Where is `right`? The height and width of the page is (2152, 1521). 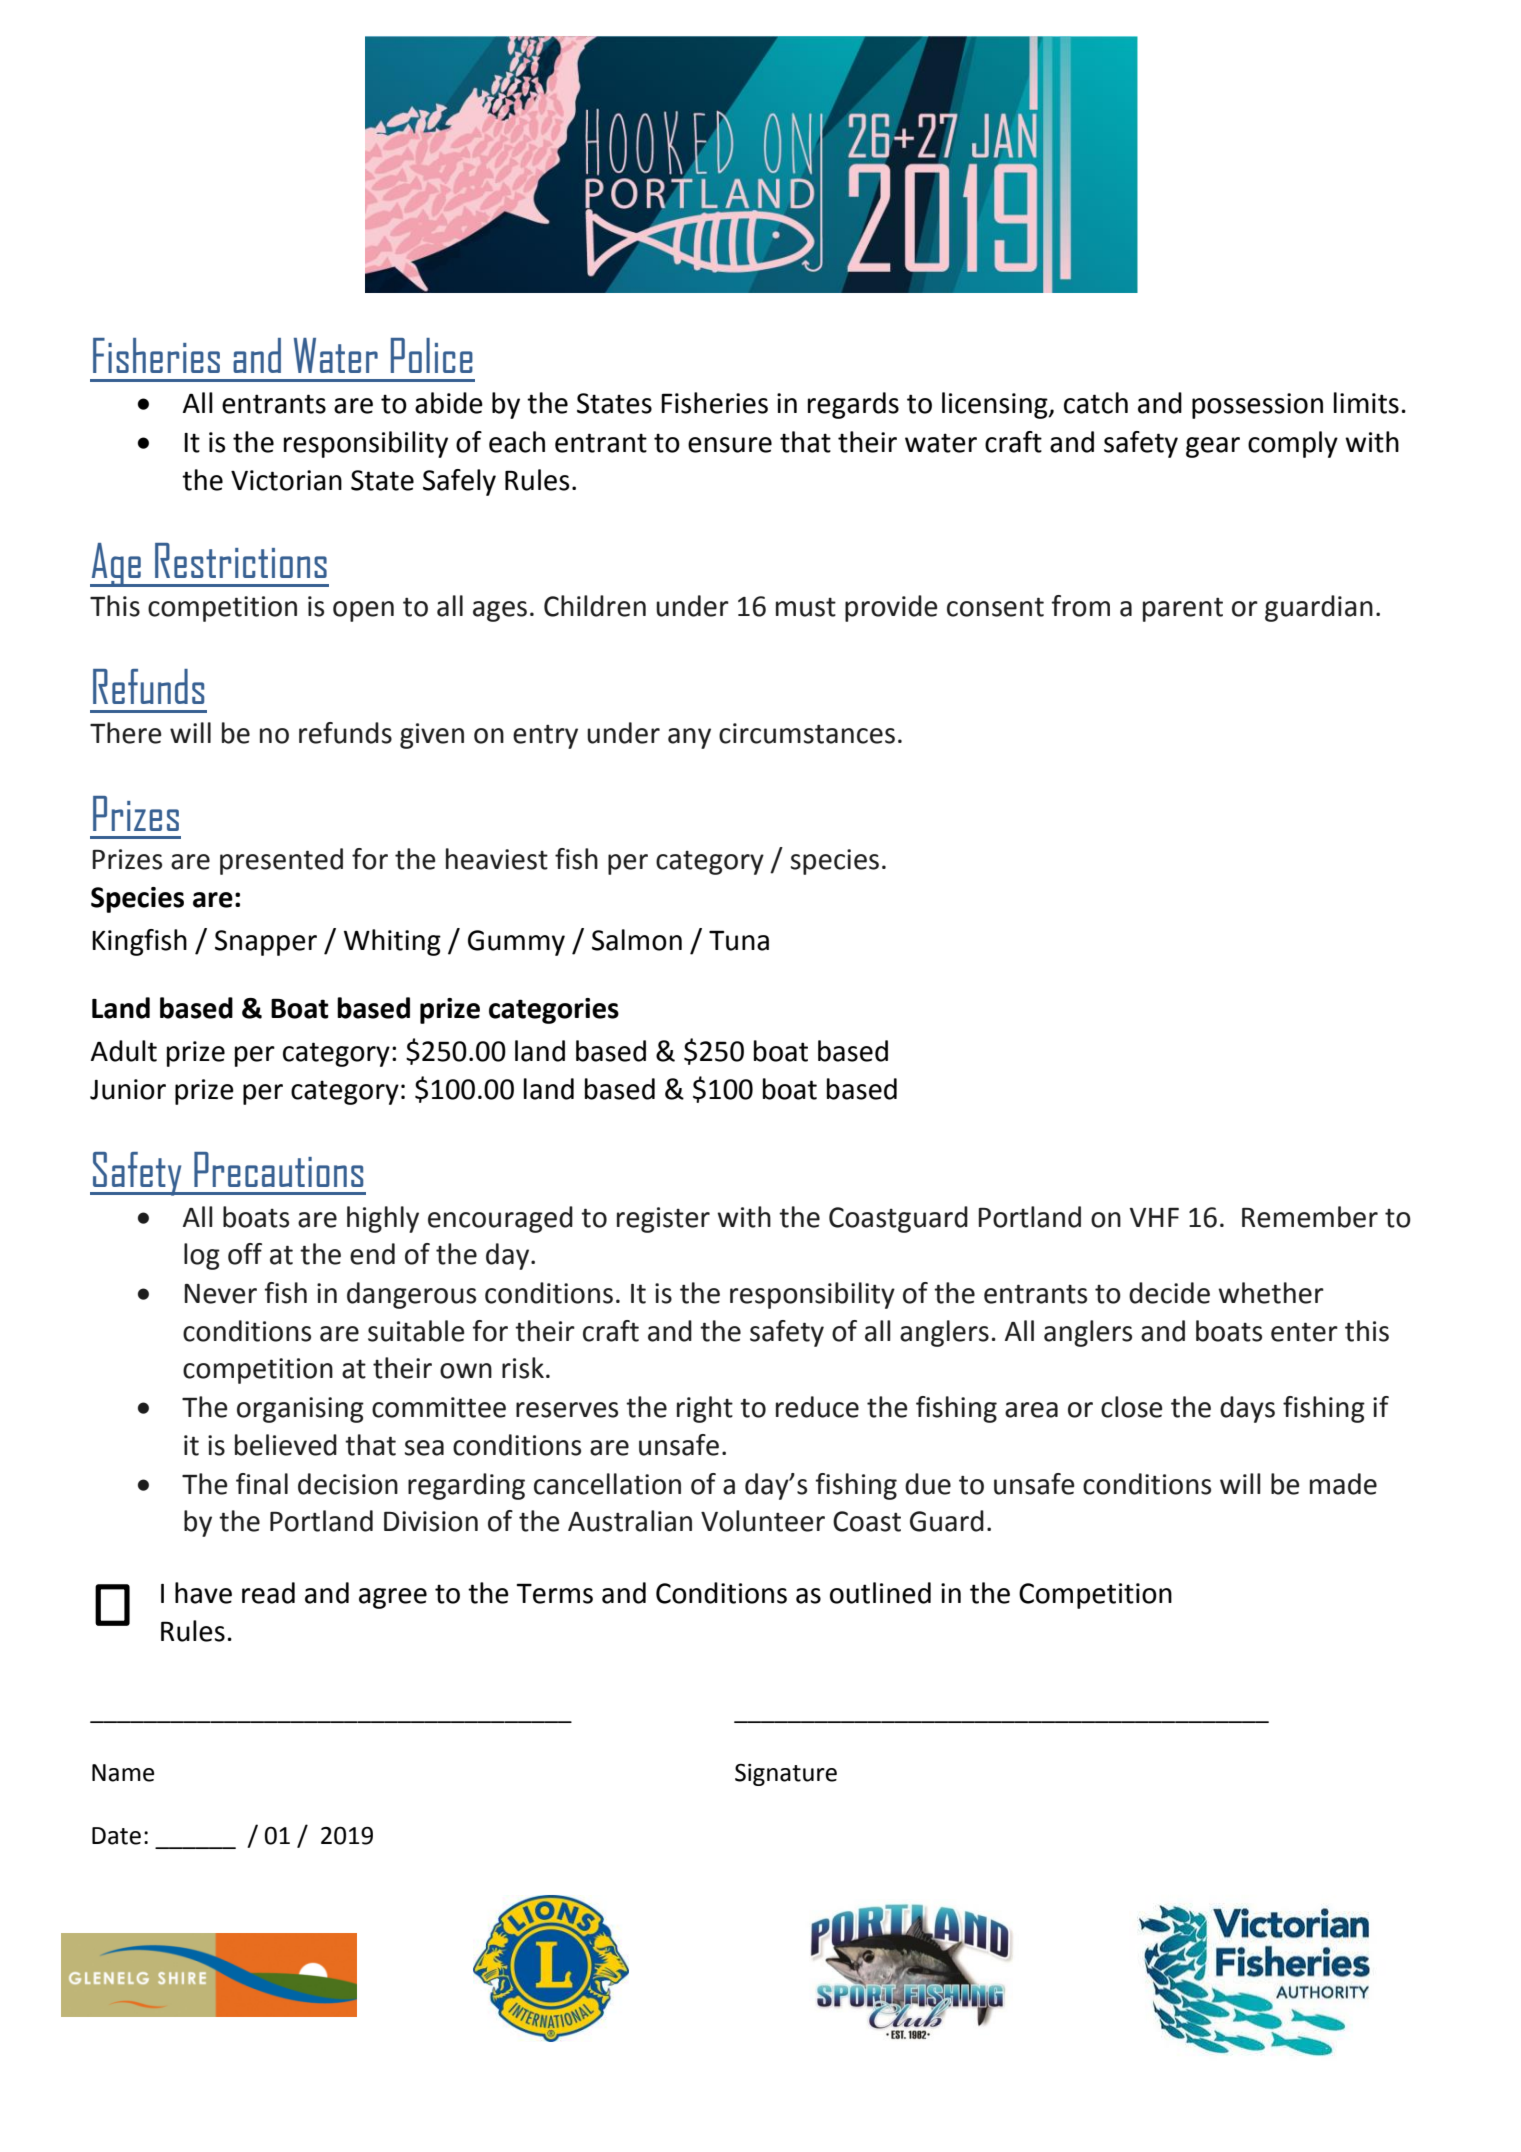 right is located at coordinates (705, 1409).
